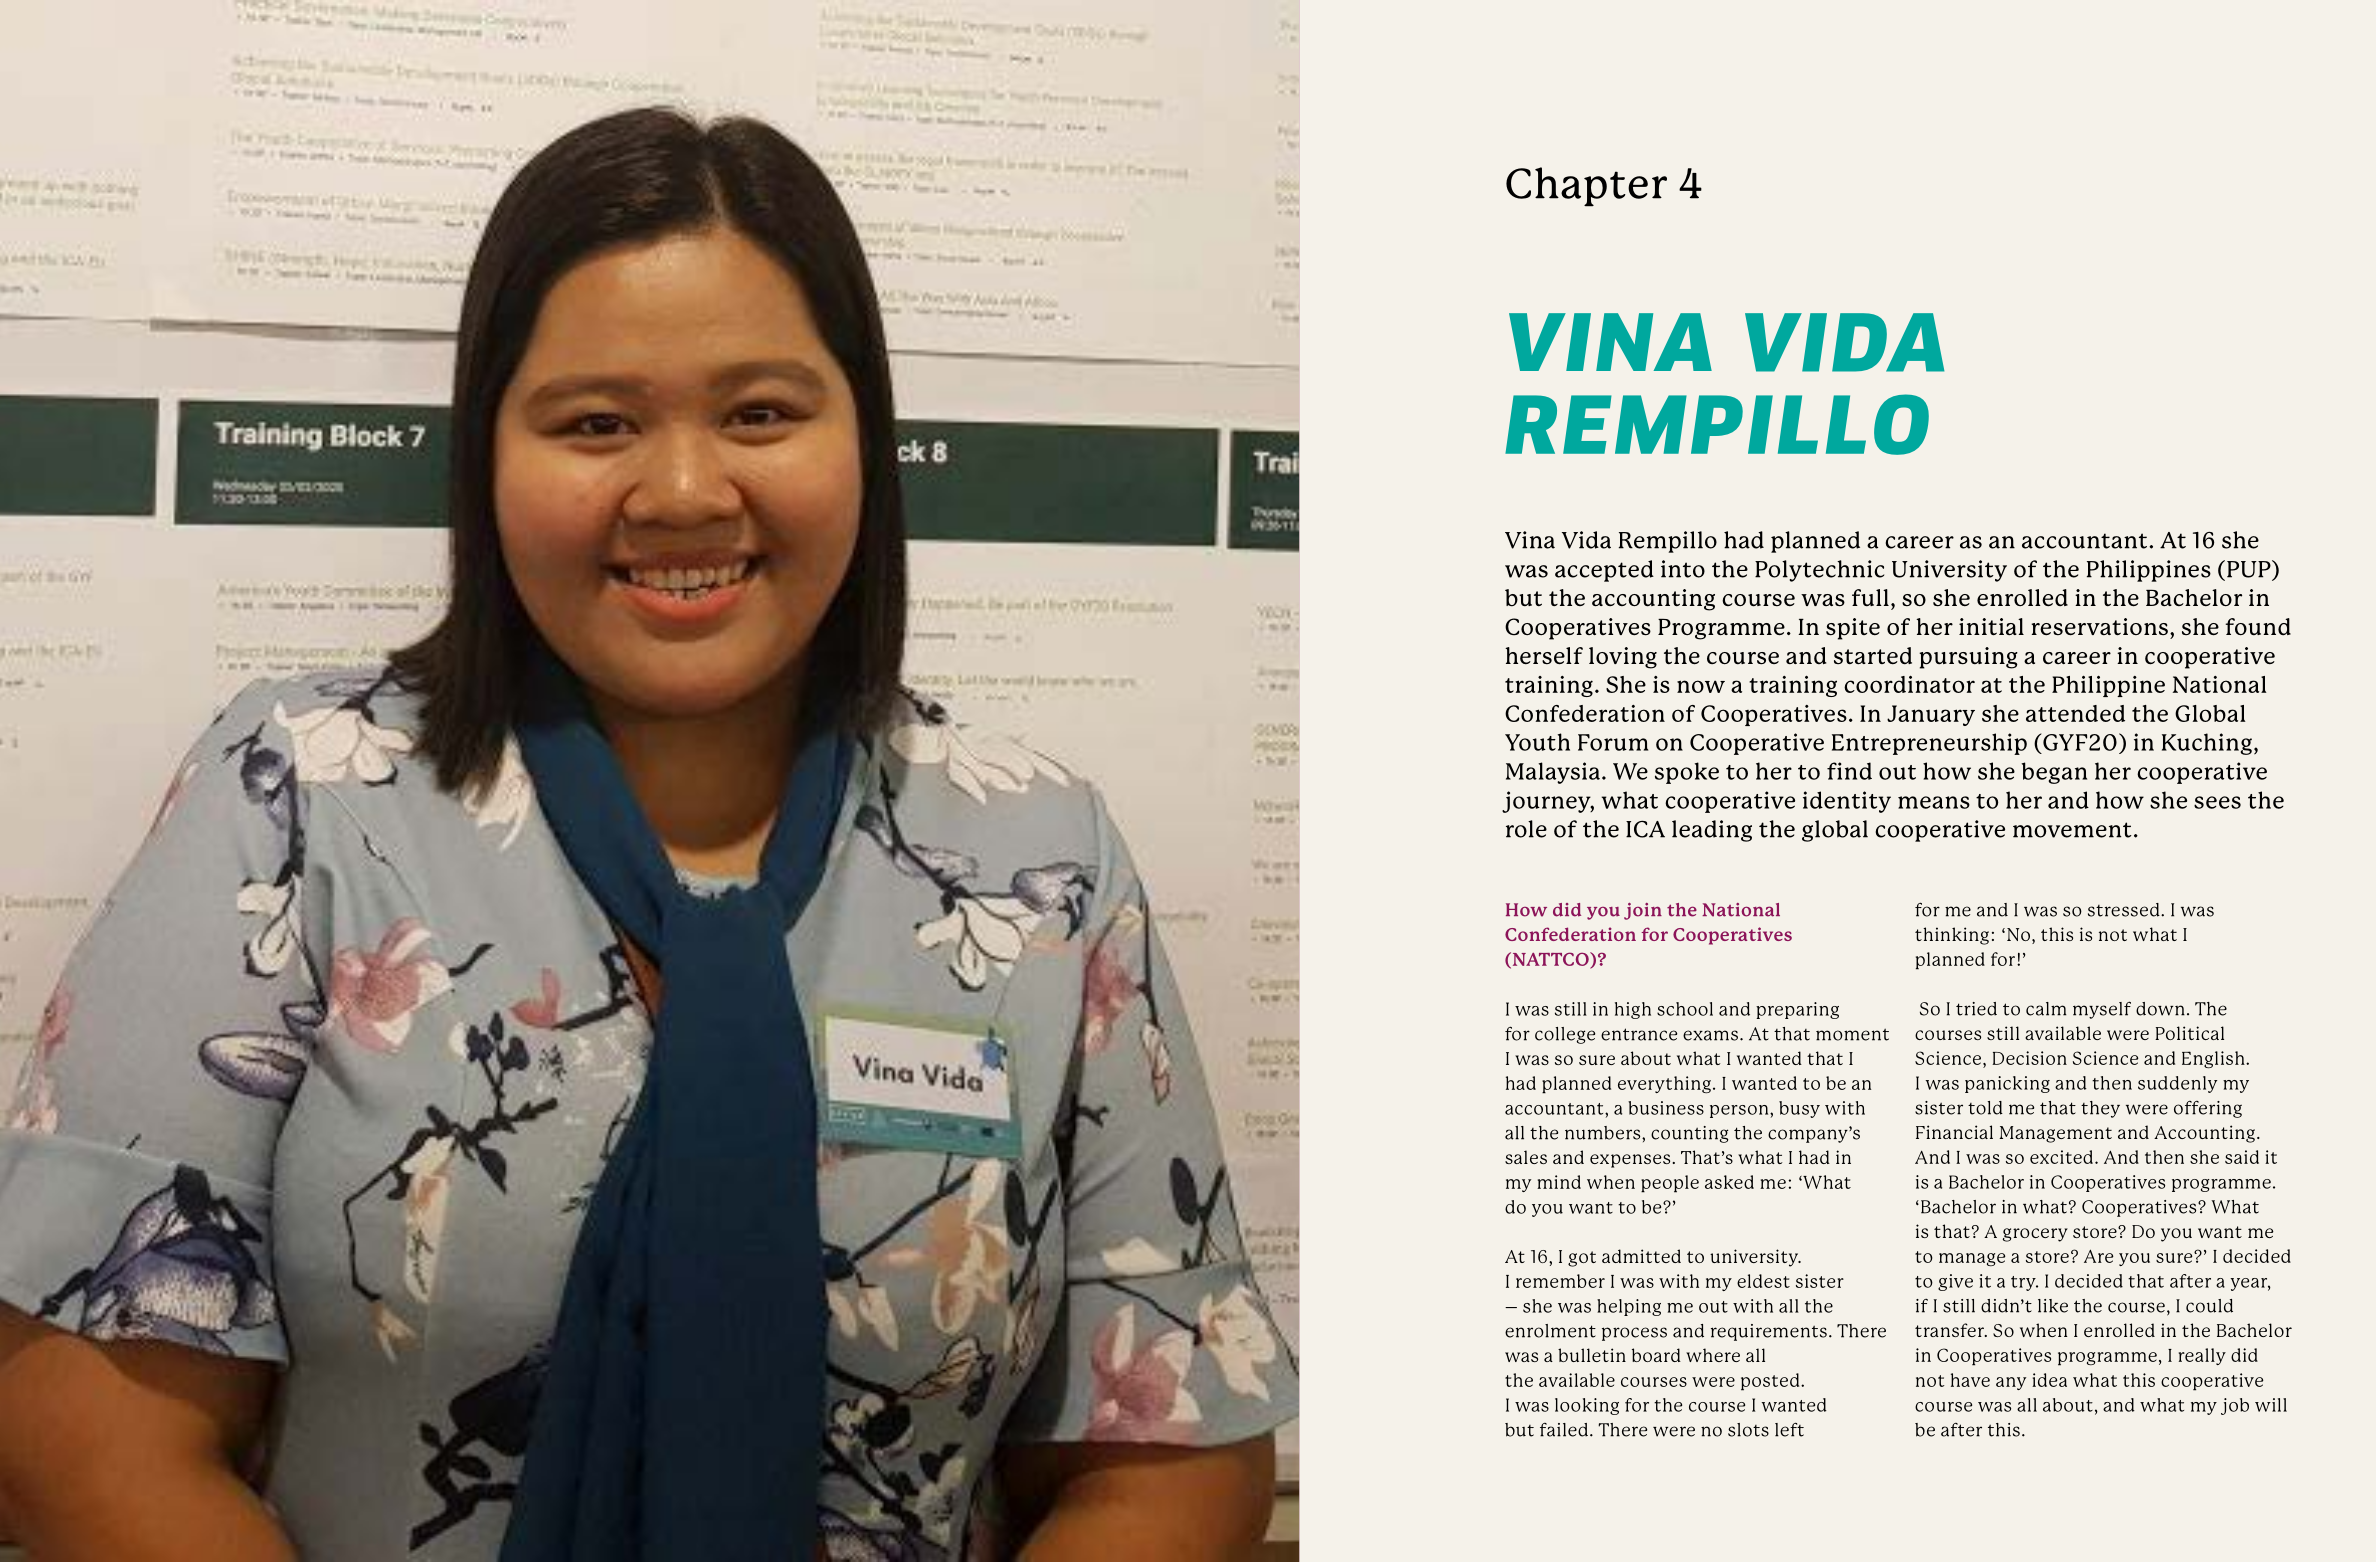  Describe the element at coordinates (2250, 570) in the screenshot. I see `PUP` at that location.
